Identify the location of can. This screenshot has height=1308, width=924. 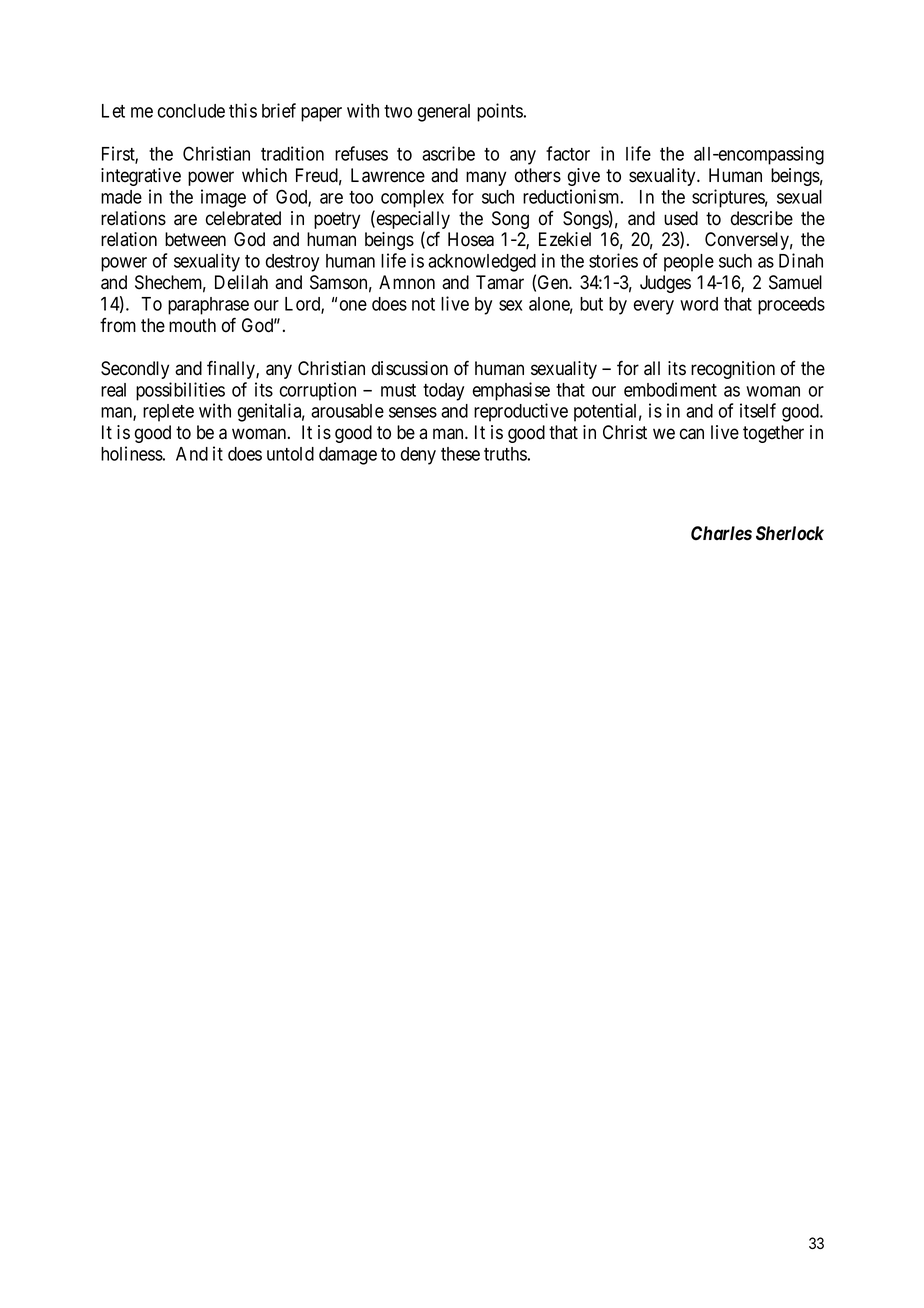
(692, 434).
